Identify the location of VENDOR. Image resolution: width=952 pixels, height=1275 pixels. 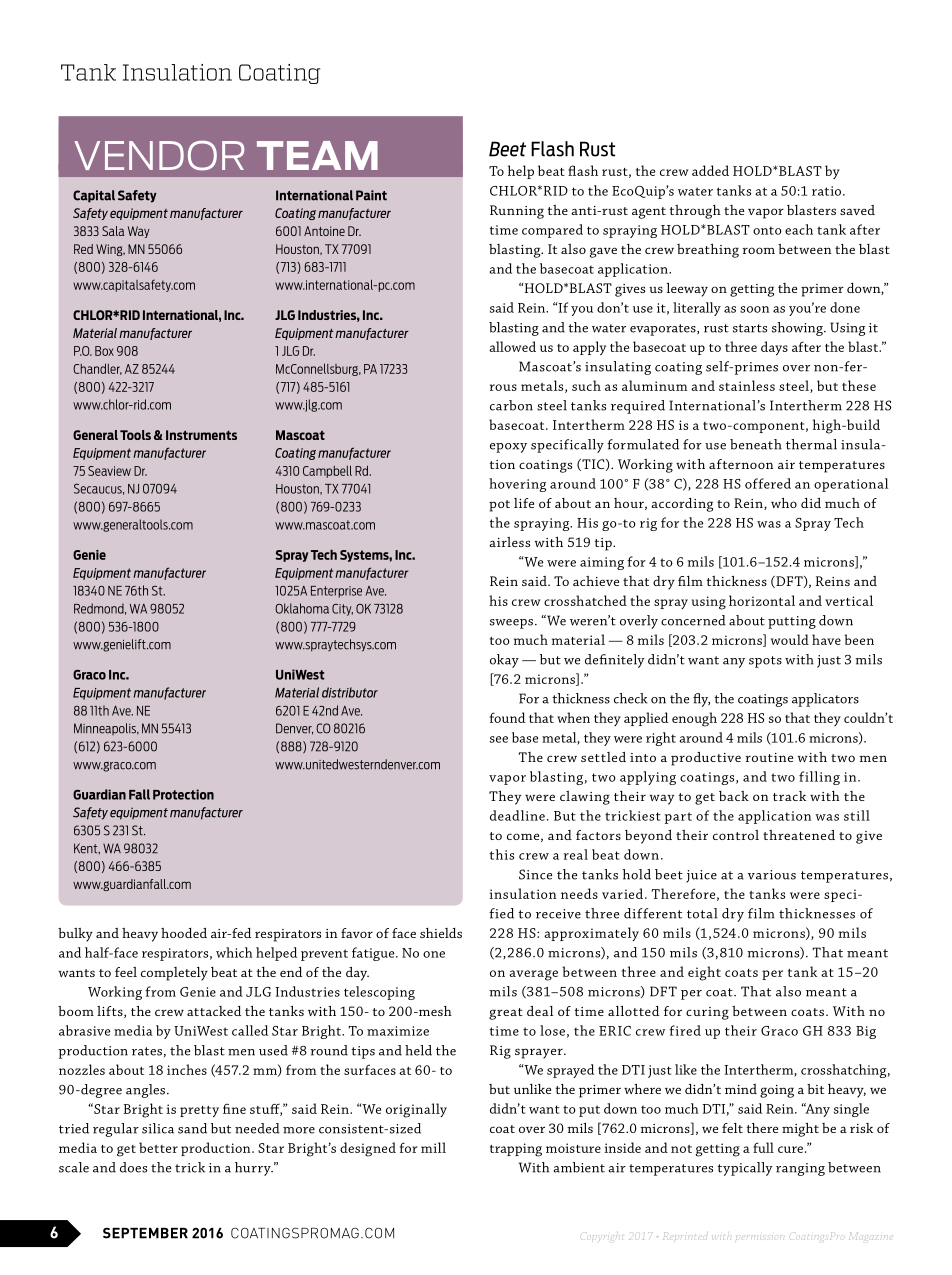
(159, 155).
